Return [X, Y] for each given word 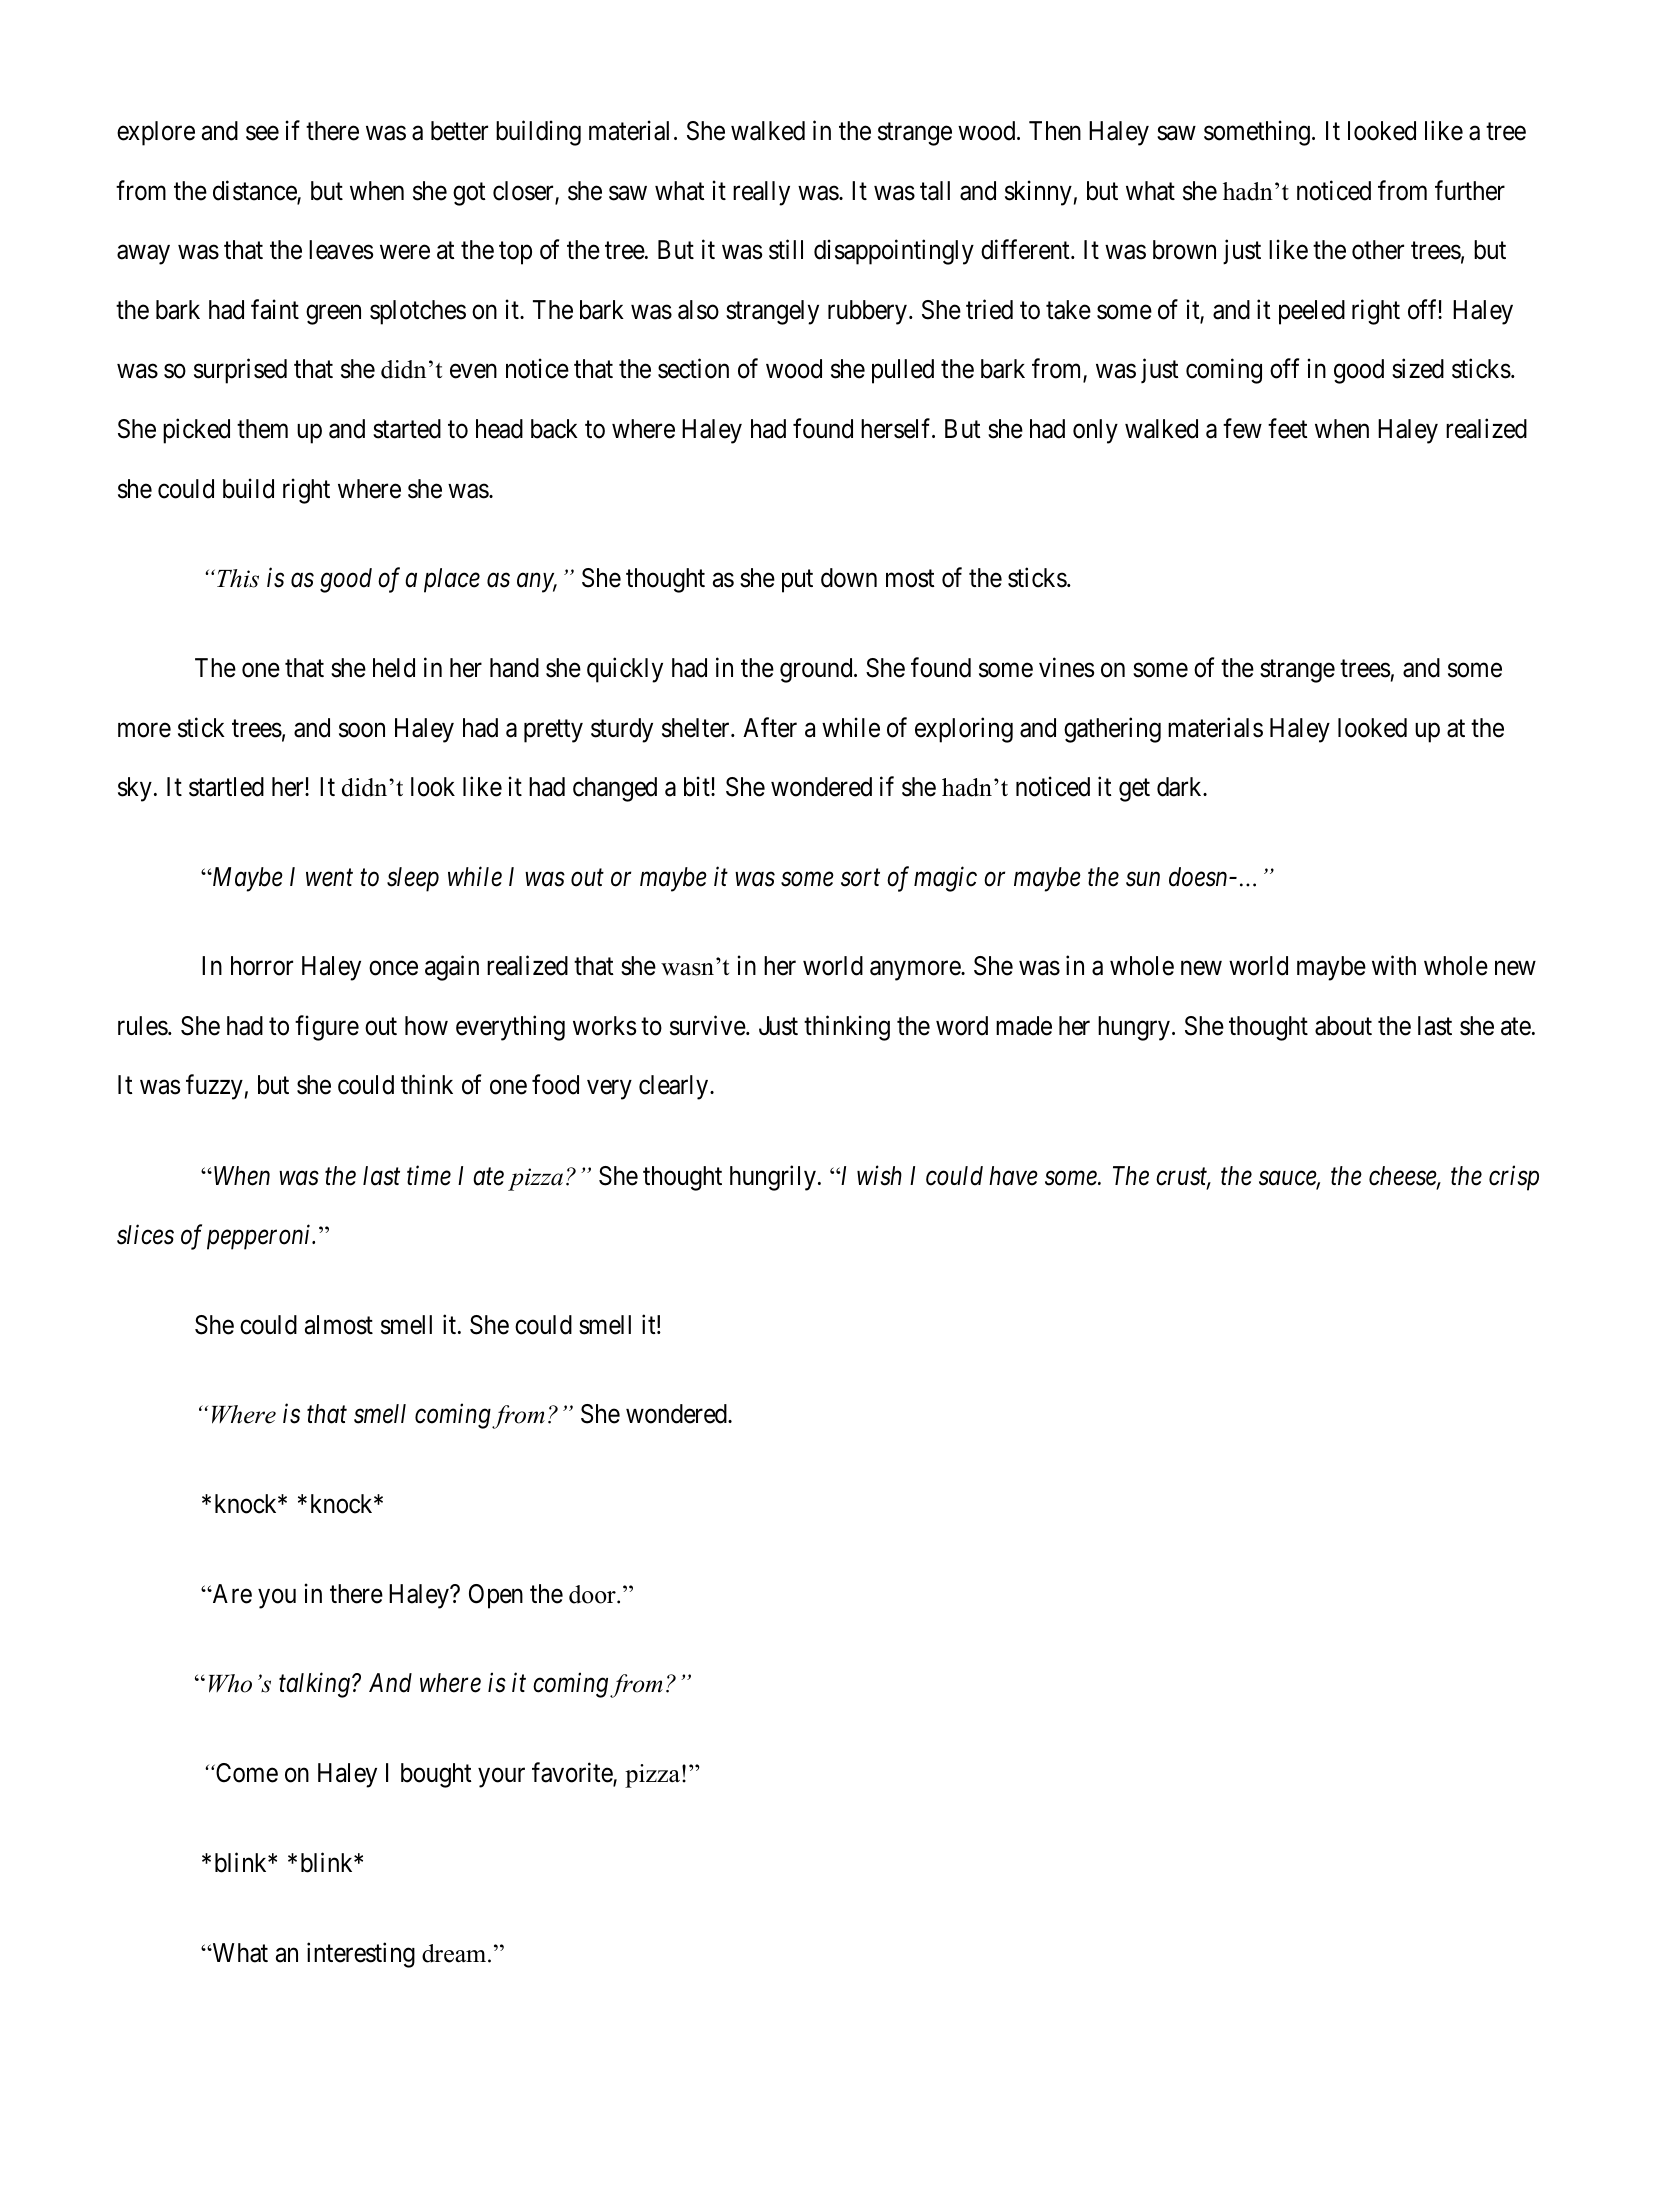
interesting [361, 1955]
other [1378, 250]
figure [327, 1028]
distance [255, 191]
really [761, 193]
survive [708, 1025]
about [1343, 1026]
